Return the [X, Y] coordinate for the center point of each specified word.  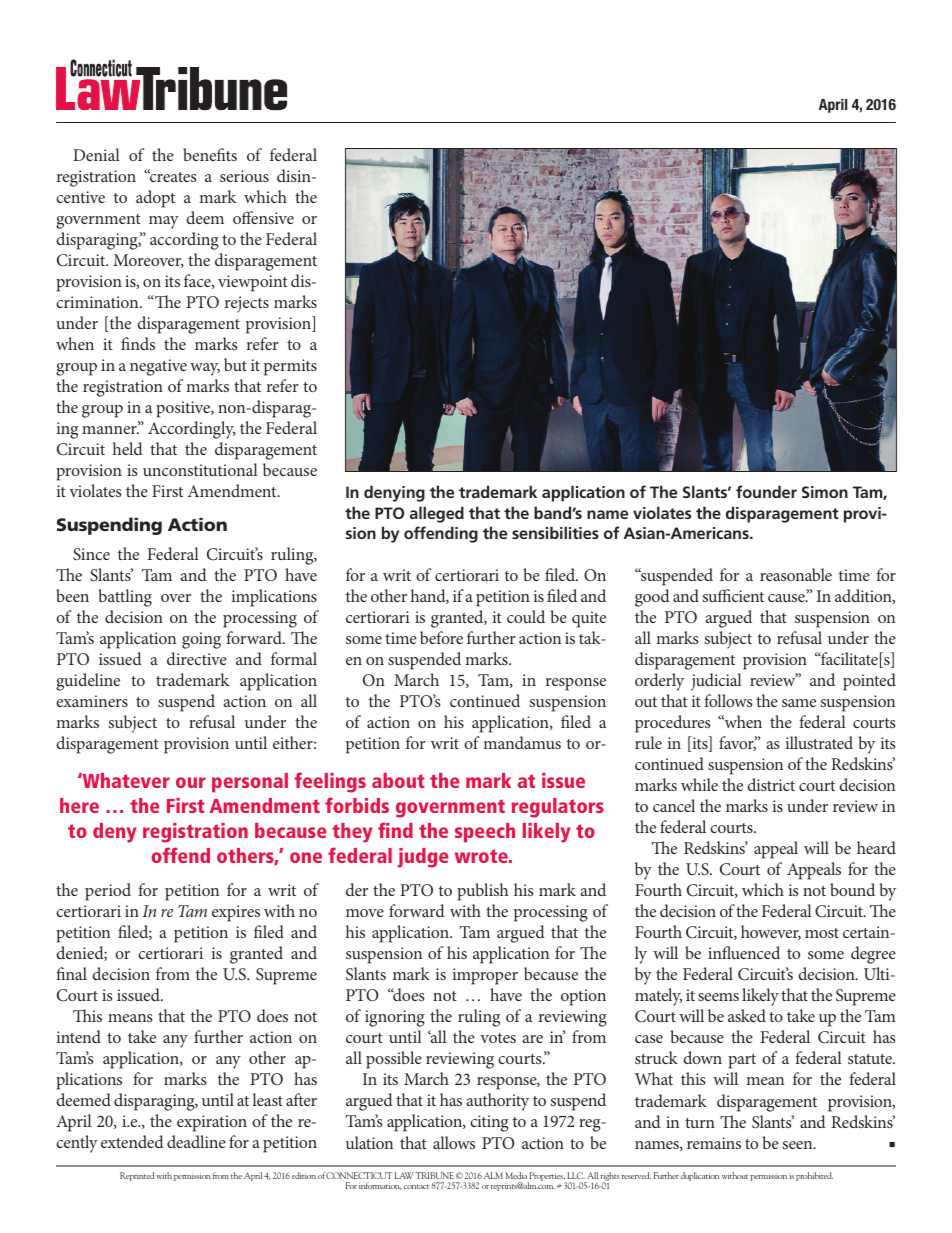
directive [197, 658]
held [128, 448]
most [822, 933]
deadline [196, 1141]
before [441, 637]
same [799, 703]
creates [171, 175]
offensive [263, 217]
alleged [437, 514]
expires [236, 913]
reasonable [796, 574]
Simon [825, 492]
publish [482, 892]
